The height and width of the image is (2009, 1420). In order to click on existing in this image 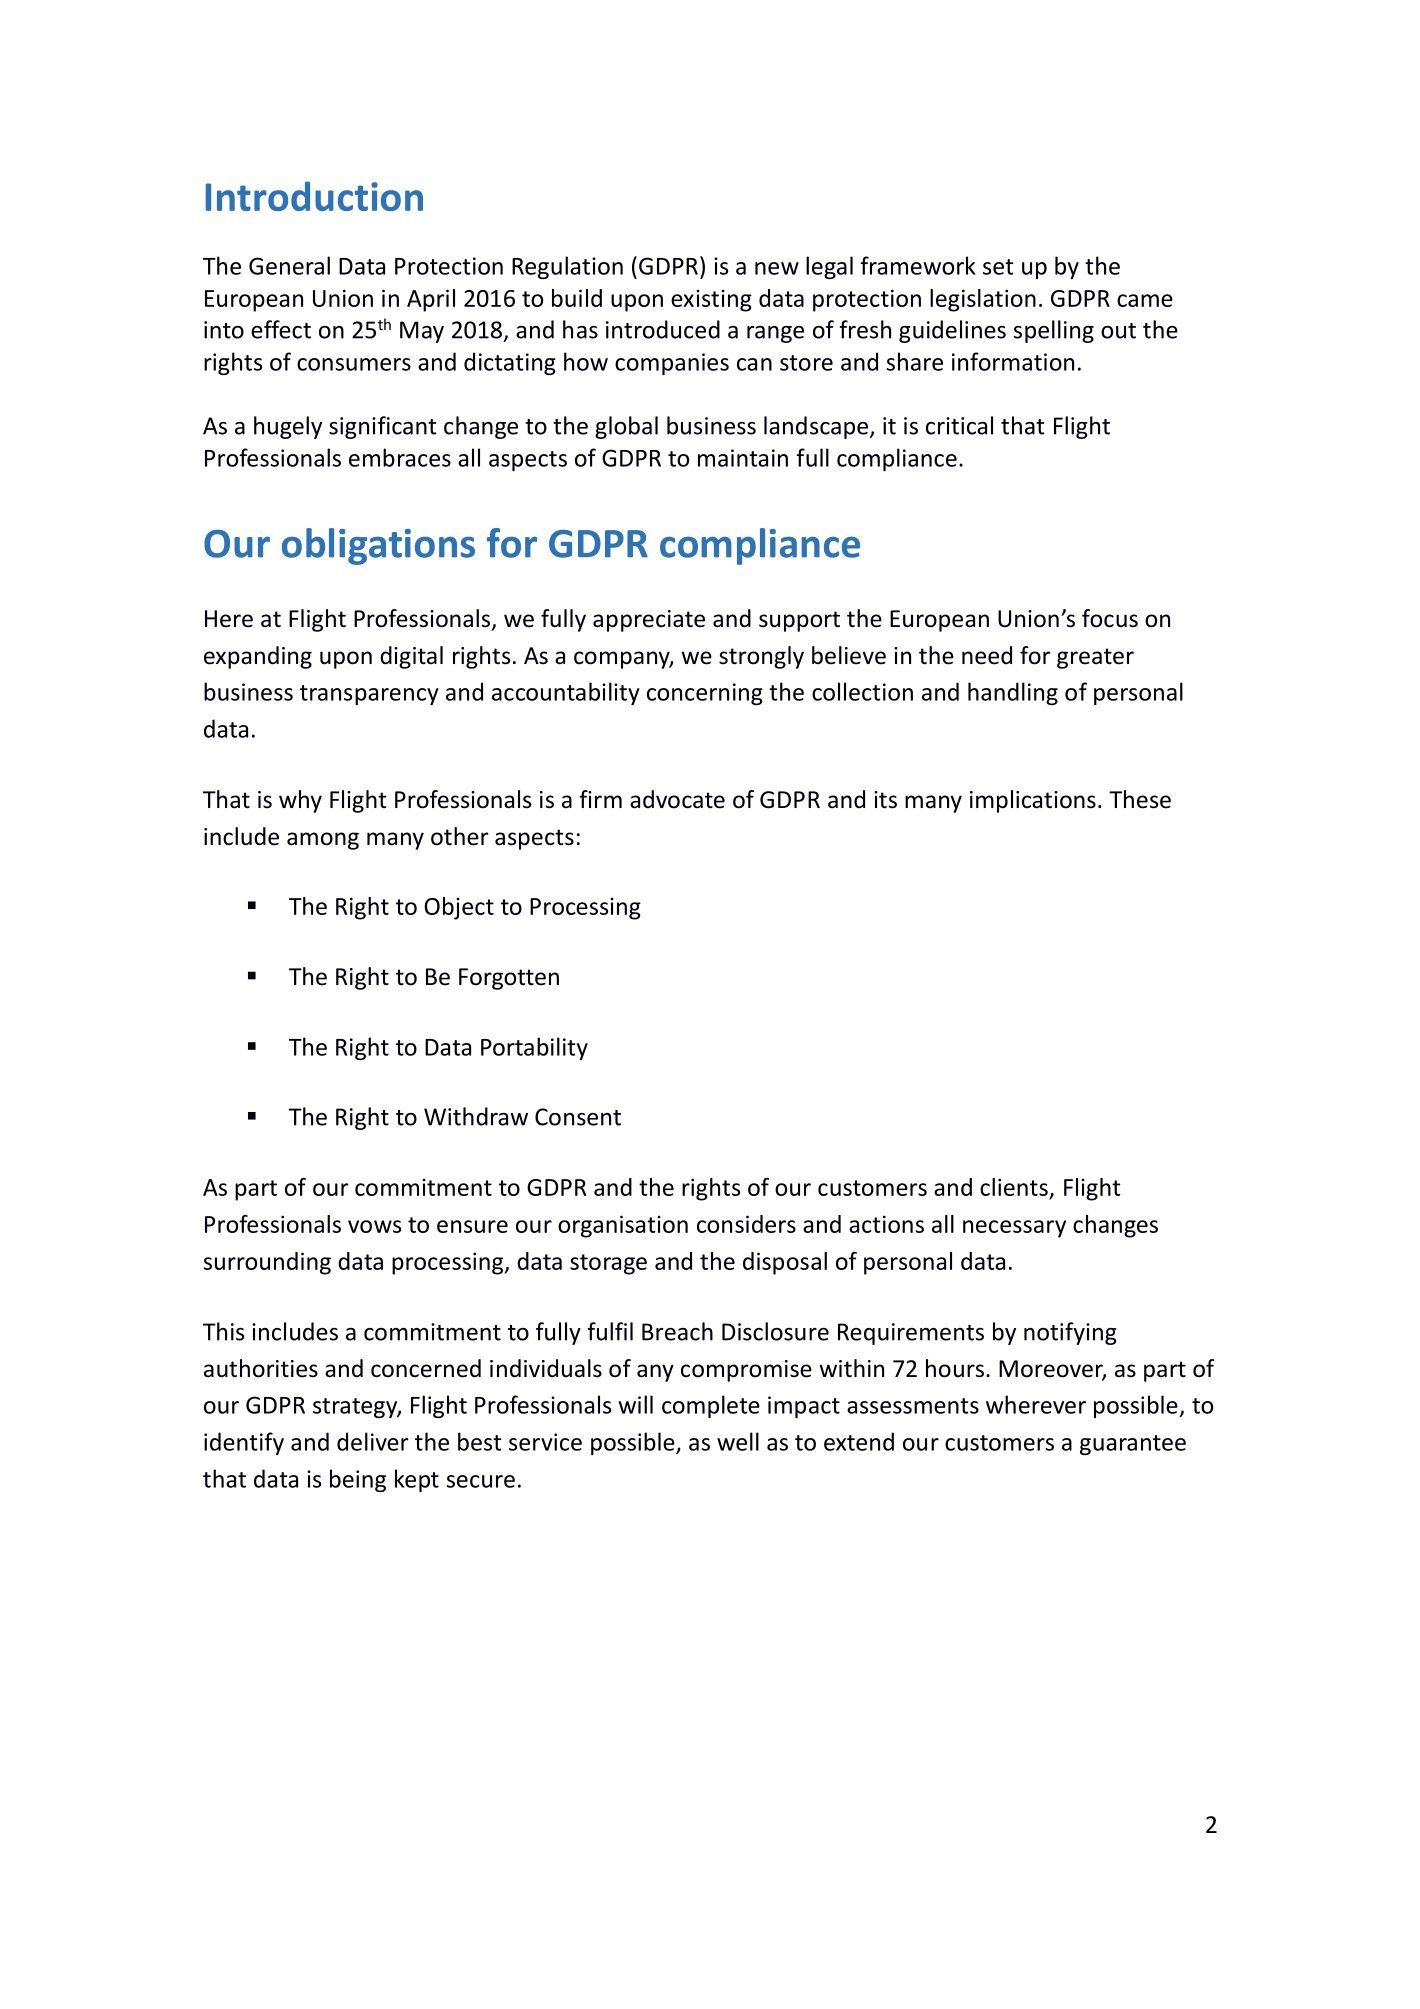, I will do `click(711, 301)`.
